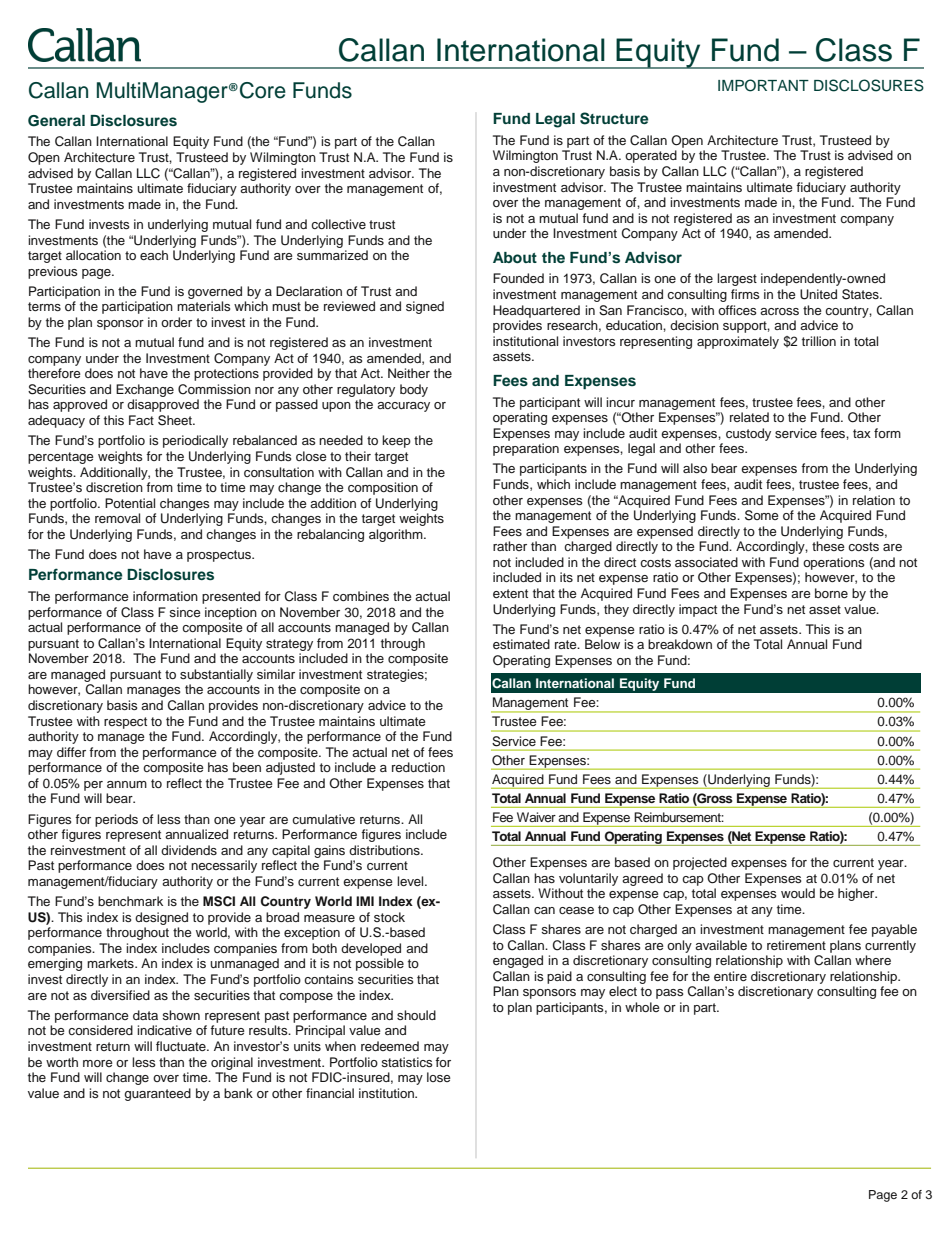 Image resolution: width=952 pixels, height=1233 pixels. What do you see at coordinates (831, 593) in the image?
I see `borne` at bounding box center [831, 593].
